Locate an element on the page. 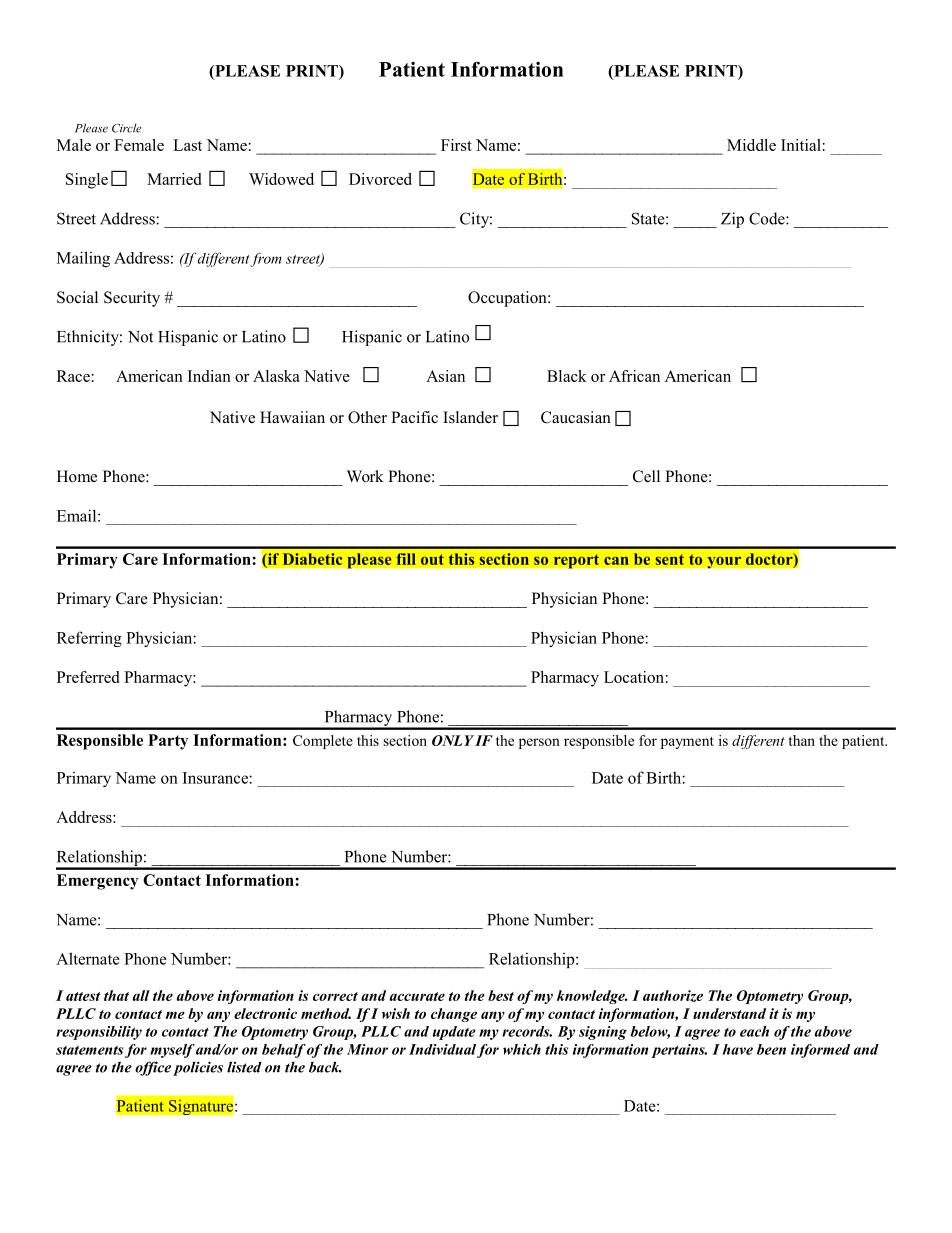  your is located at coordinates (724, 562).
